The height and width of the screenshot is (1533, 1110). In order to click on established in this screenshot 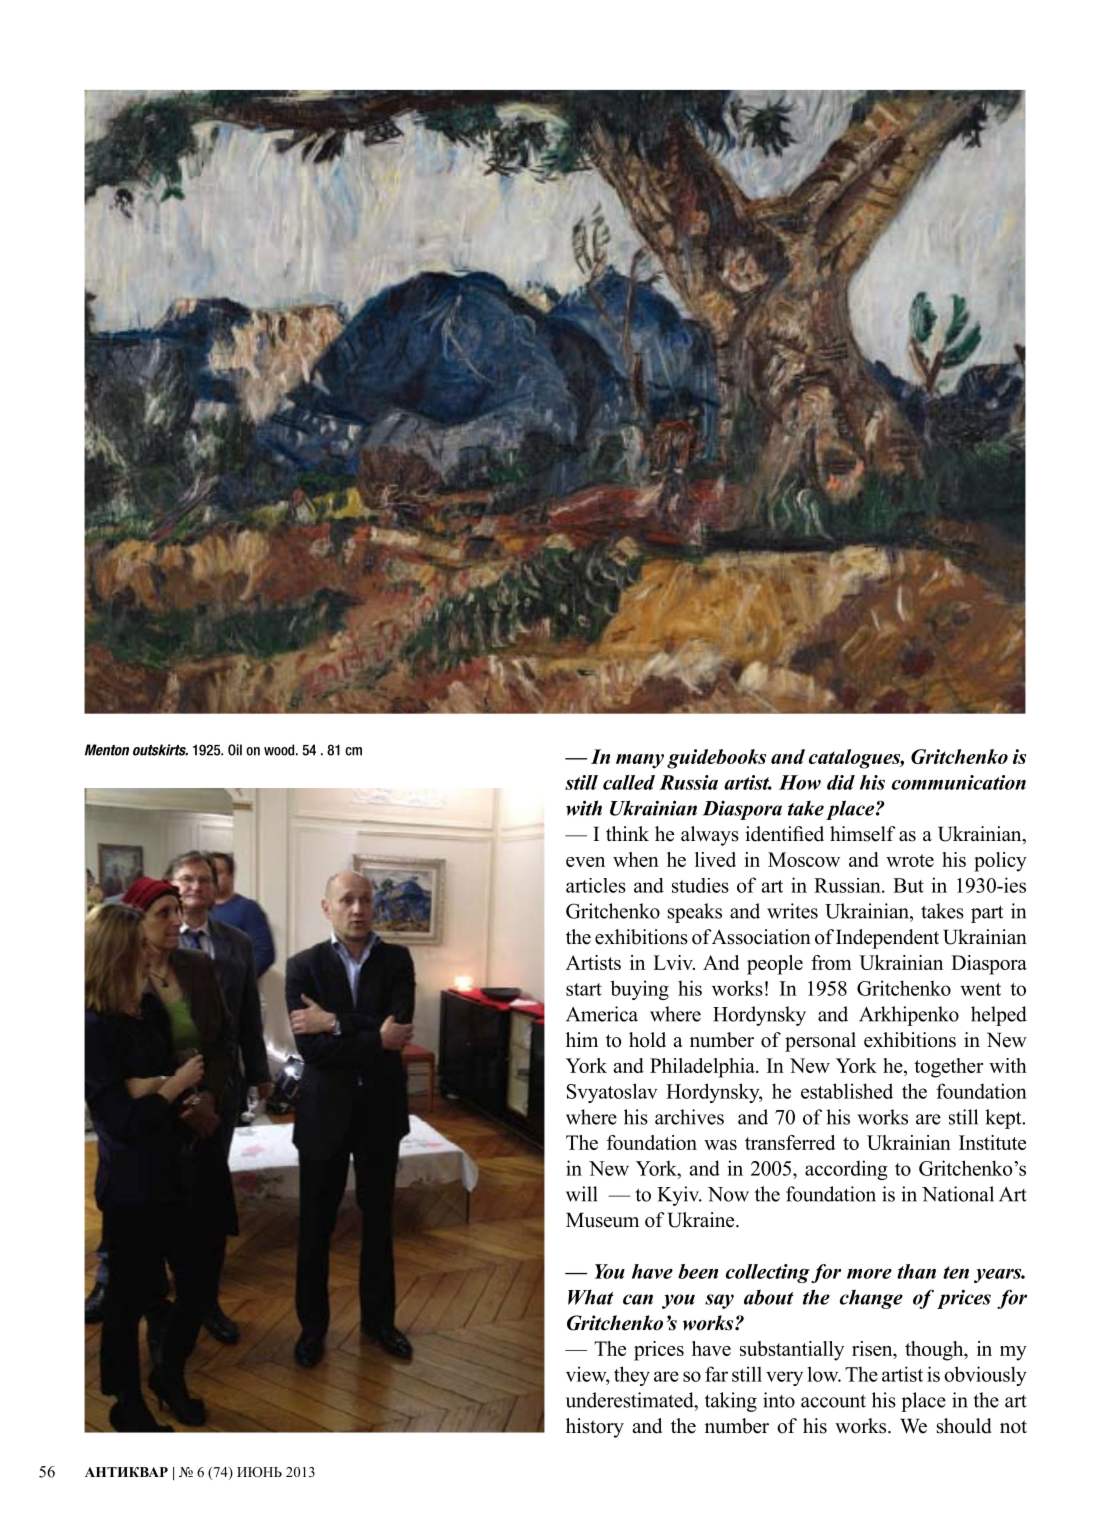, I will do `click(847, 1091)`.
